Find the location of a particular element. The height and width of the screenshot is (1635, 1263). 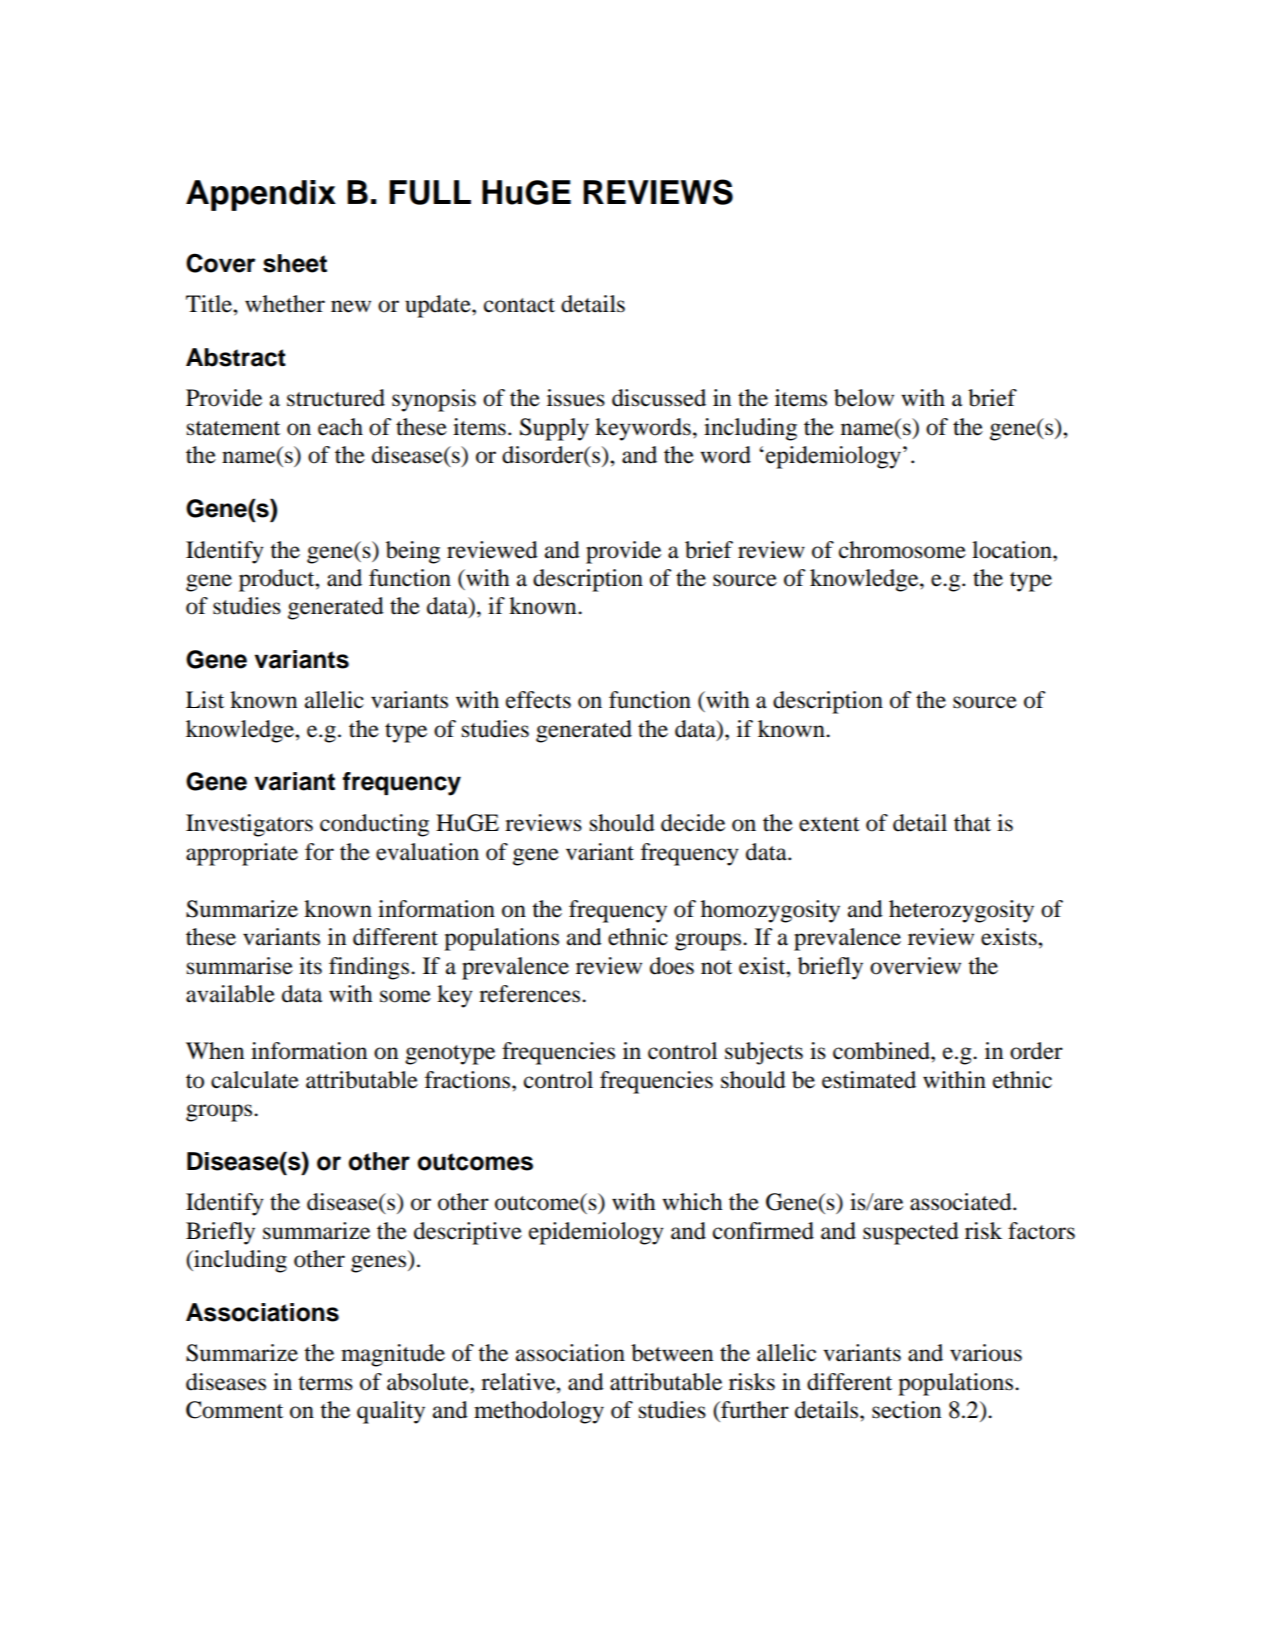

various is located at coordinates (986, 1353).
